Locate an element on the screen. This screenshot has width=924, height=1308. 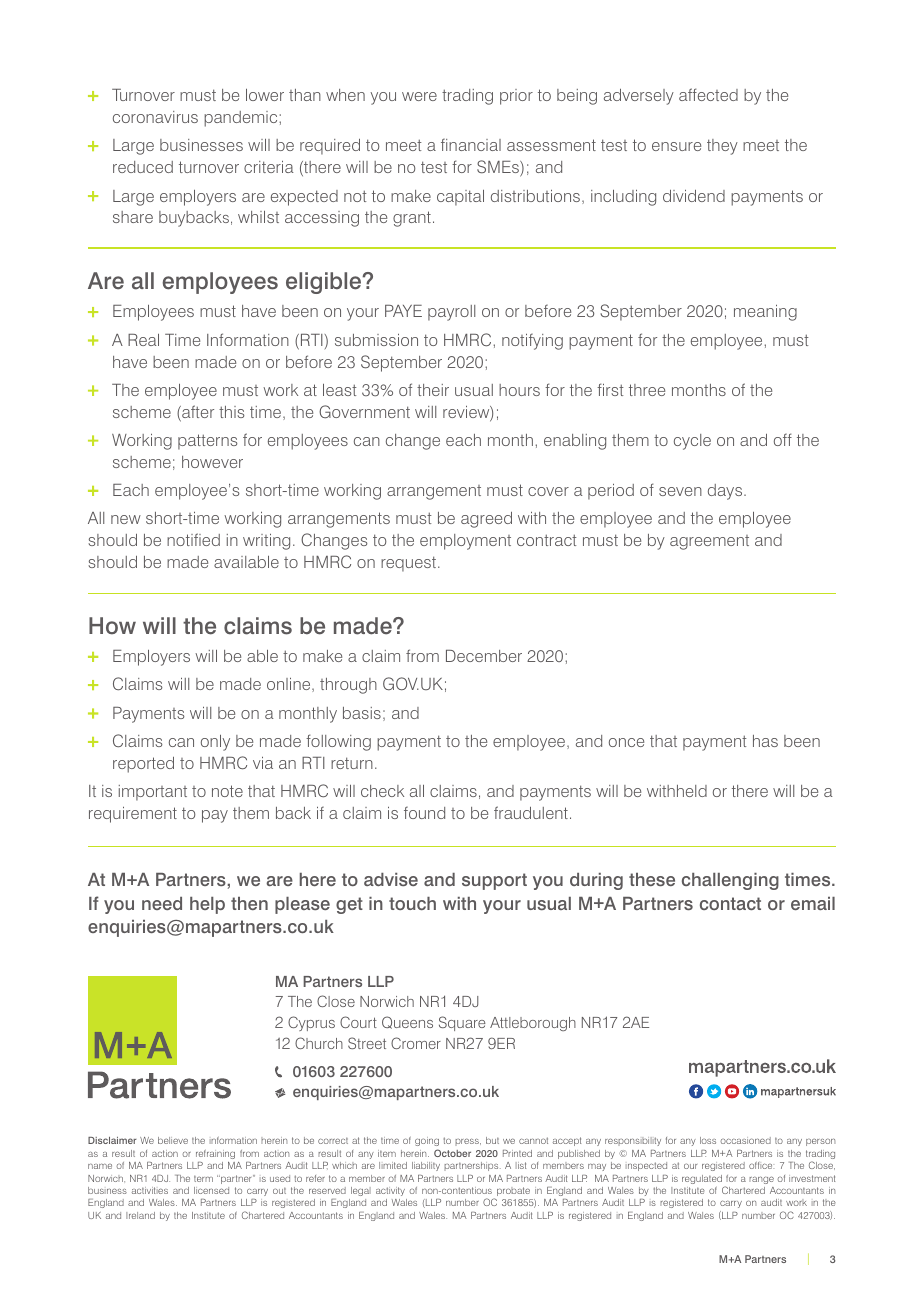
has is located at coordinates (765, 741).
